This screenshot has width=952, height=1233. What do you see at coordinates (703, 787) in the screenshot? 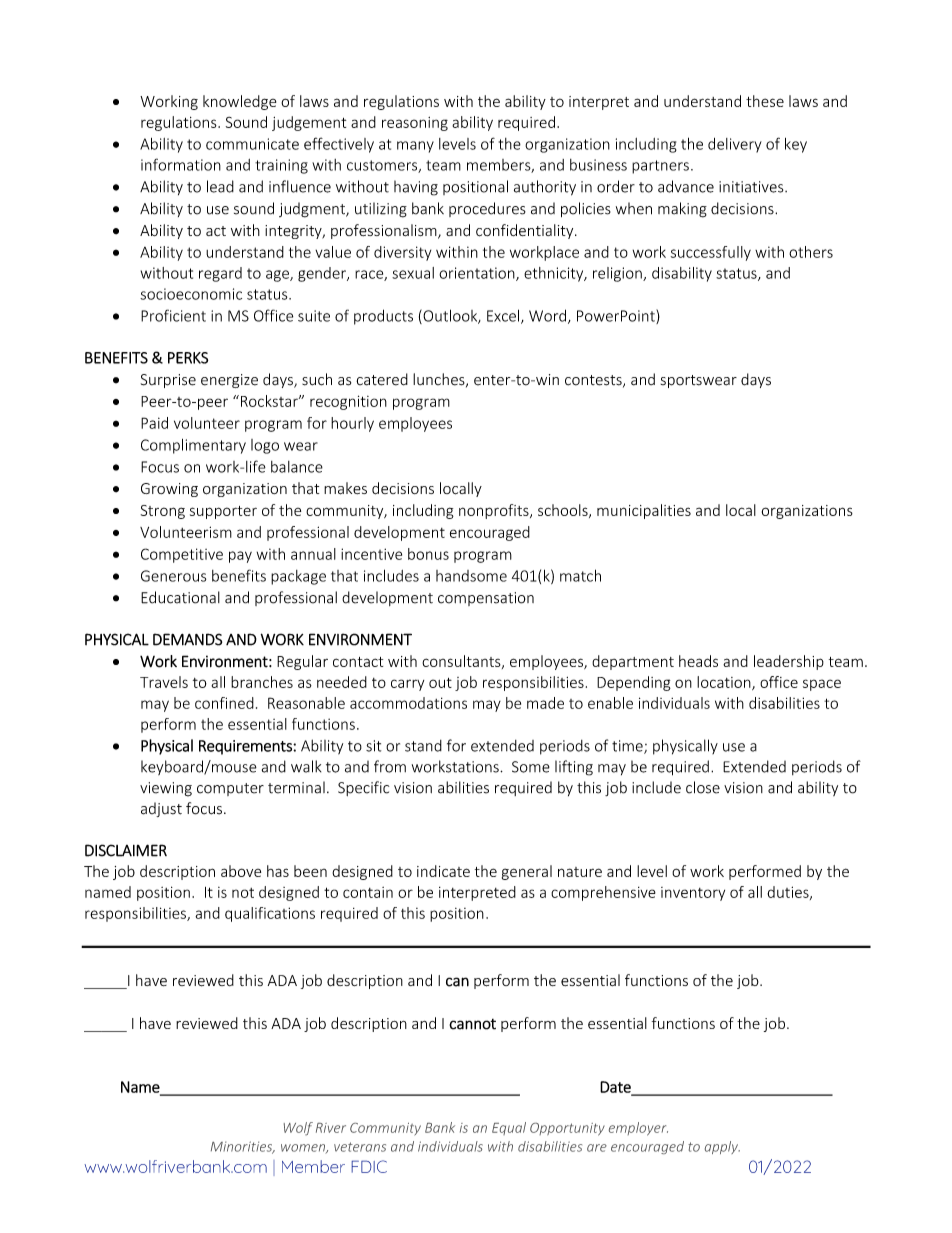
I see `close` at bounding box center [703, 787].
